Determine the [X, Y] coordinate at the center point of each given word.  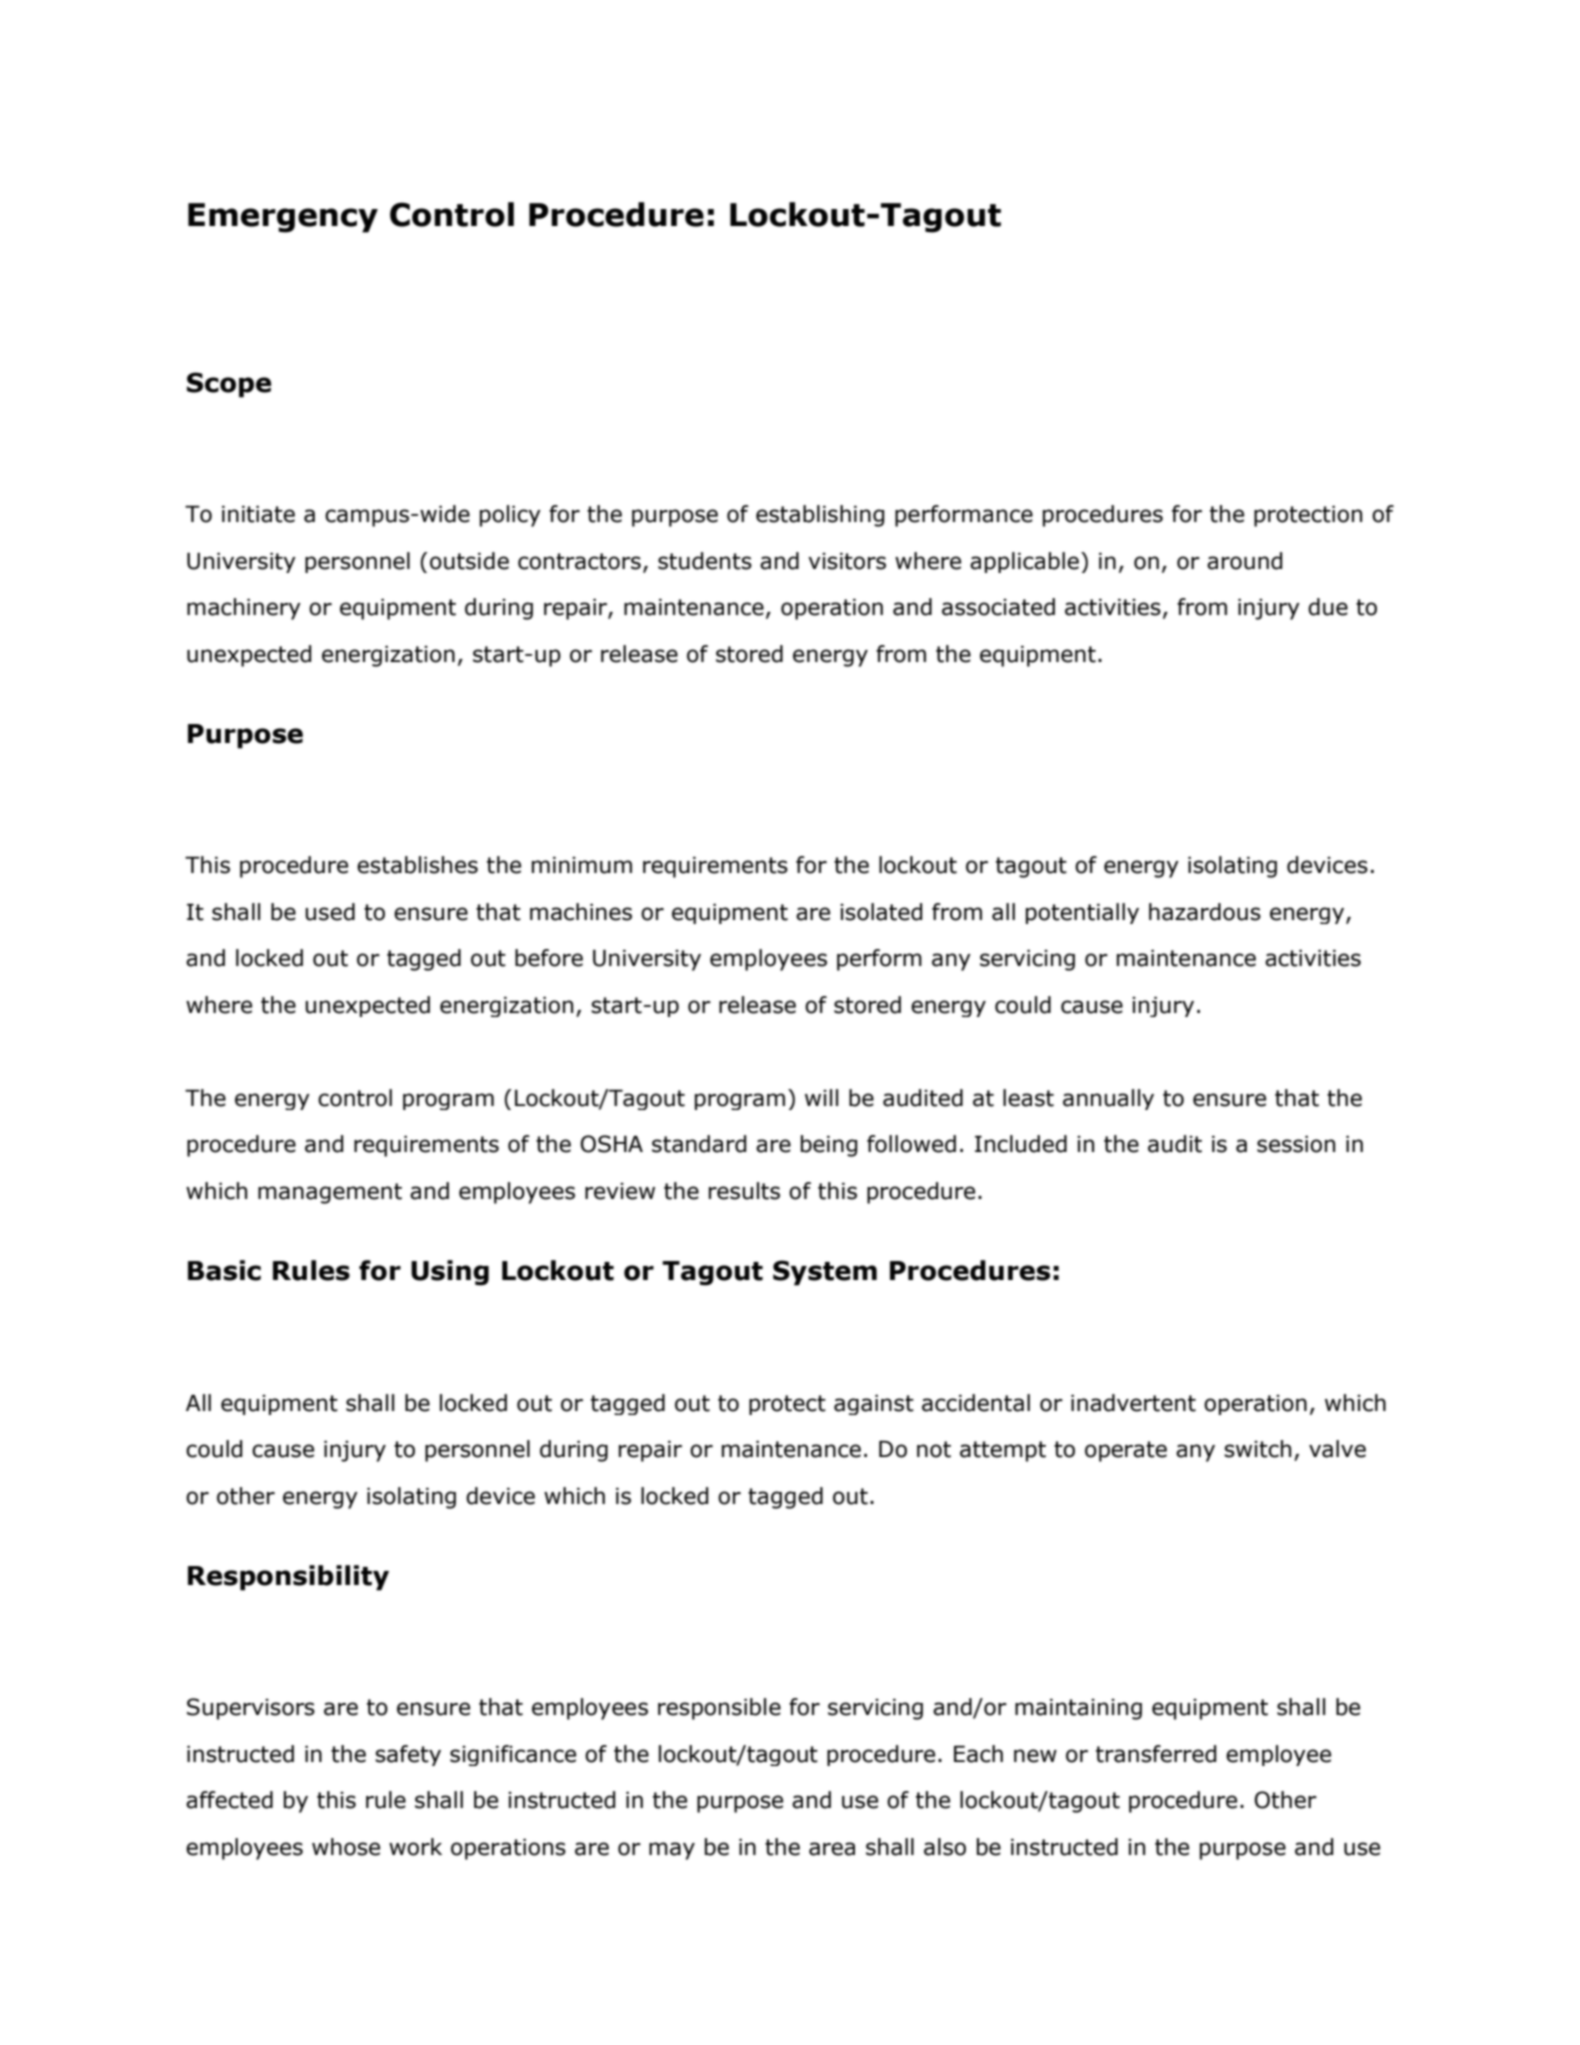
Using [450, 1273]
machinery [244, 609]
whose [346, 1847]
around [1244, 561]
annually [1108, 1099]
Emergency [283, 218]
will [821, 1097]
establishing [820, 516]
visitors [847, 561]
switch [1257, 1449]
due [1328, 607]
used [330, 912]
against [874, 1405]
